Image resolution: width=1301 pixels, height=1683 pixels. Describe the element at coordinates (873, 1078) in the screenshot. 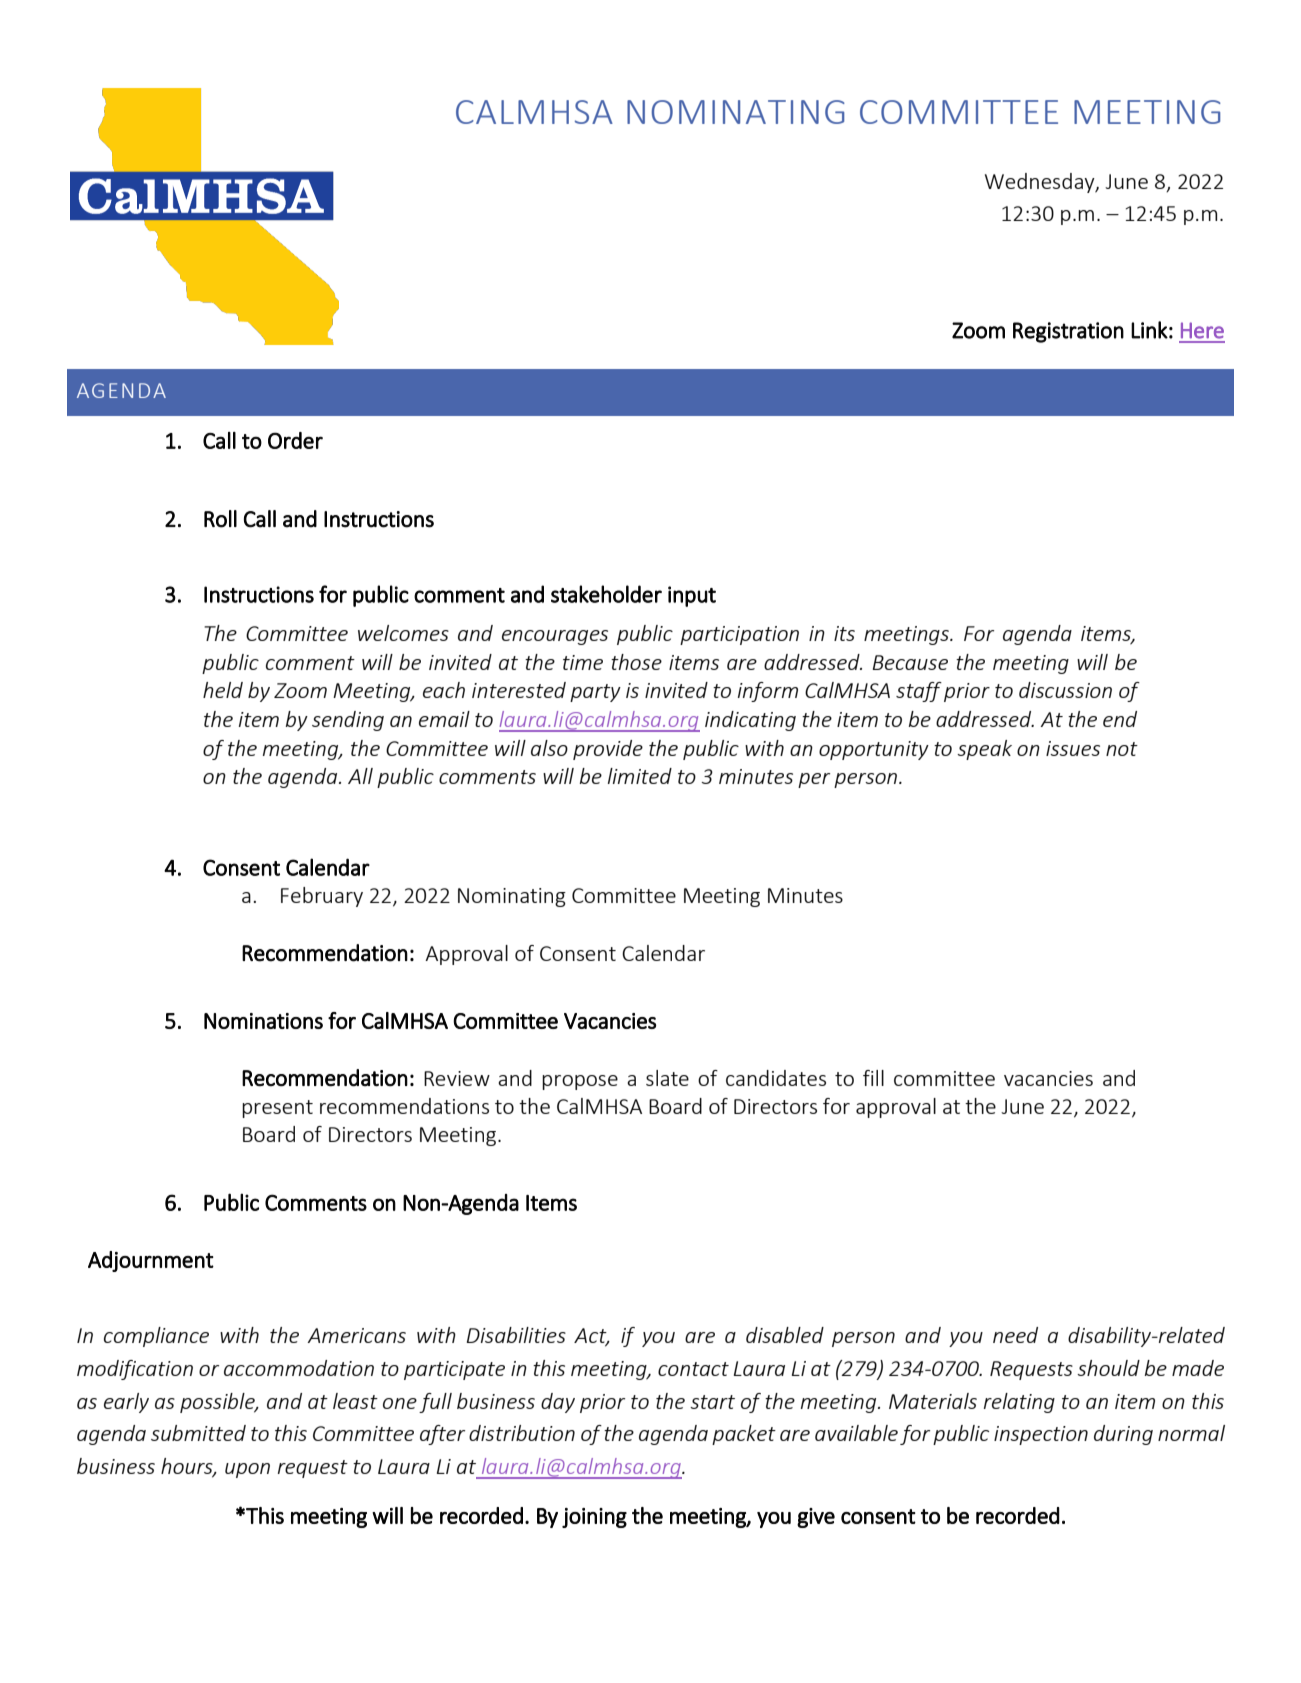

I see `fill` at that location.
